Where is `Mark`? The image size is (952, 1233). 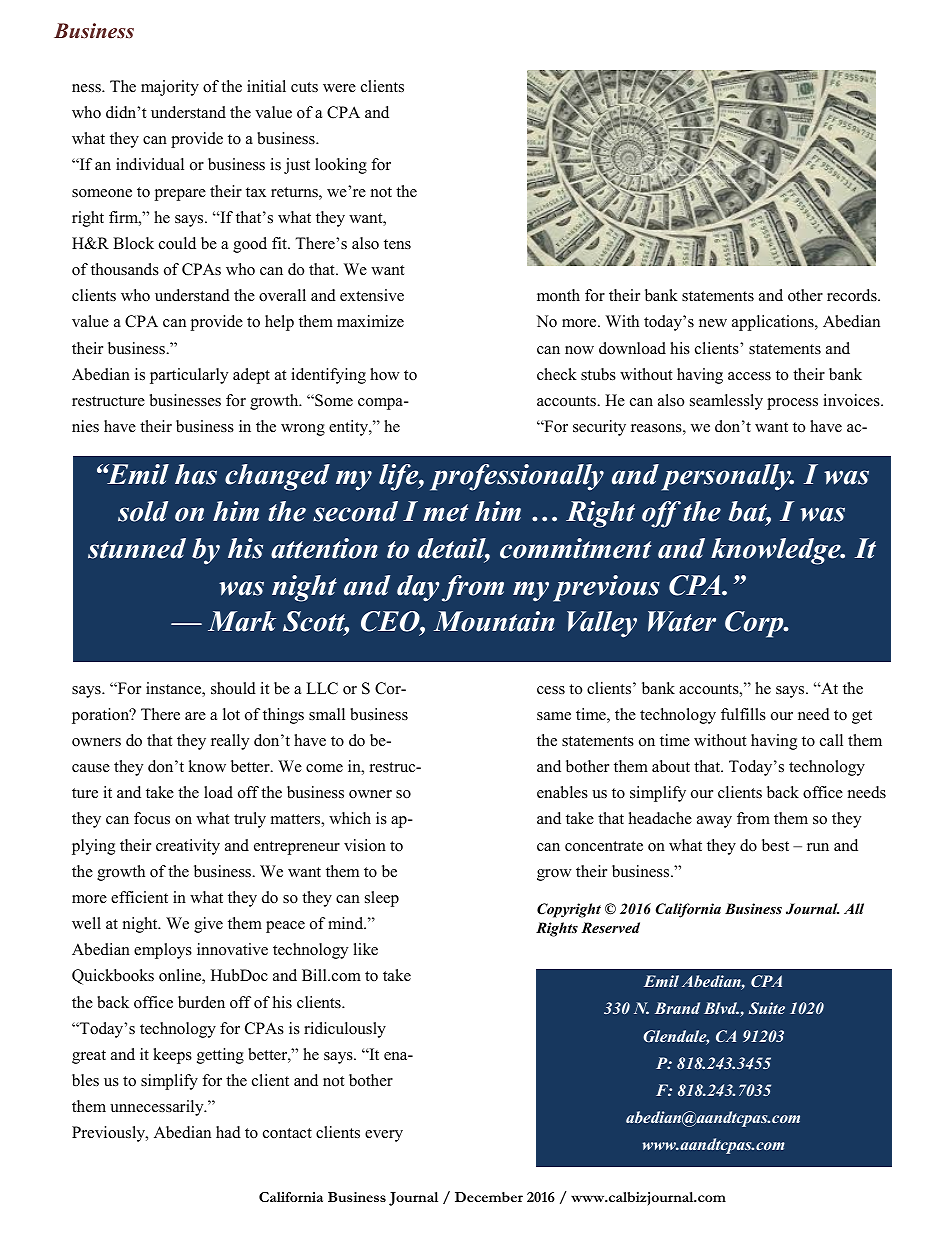
Mark is located at coordinates (242, 621).
